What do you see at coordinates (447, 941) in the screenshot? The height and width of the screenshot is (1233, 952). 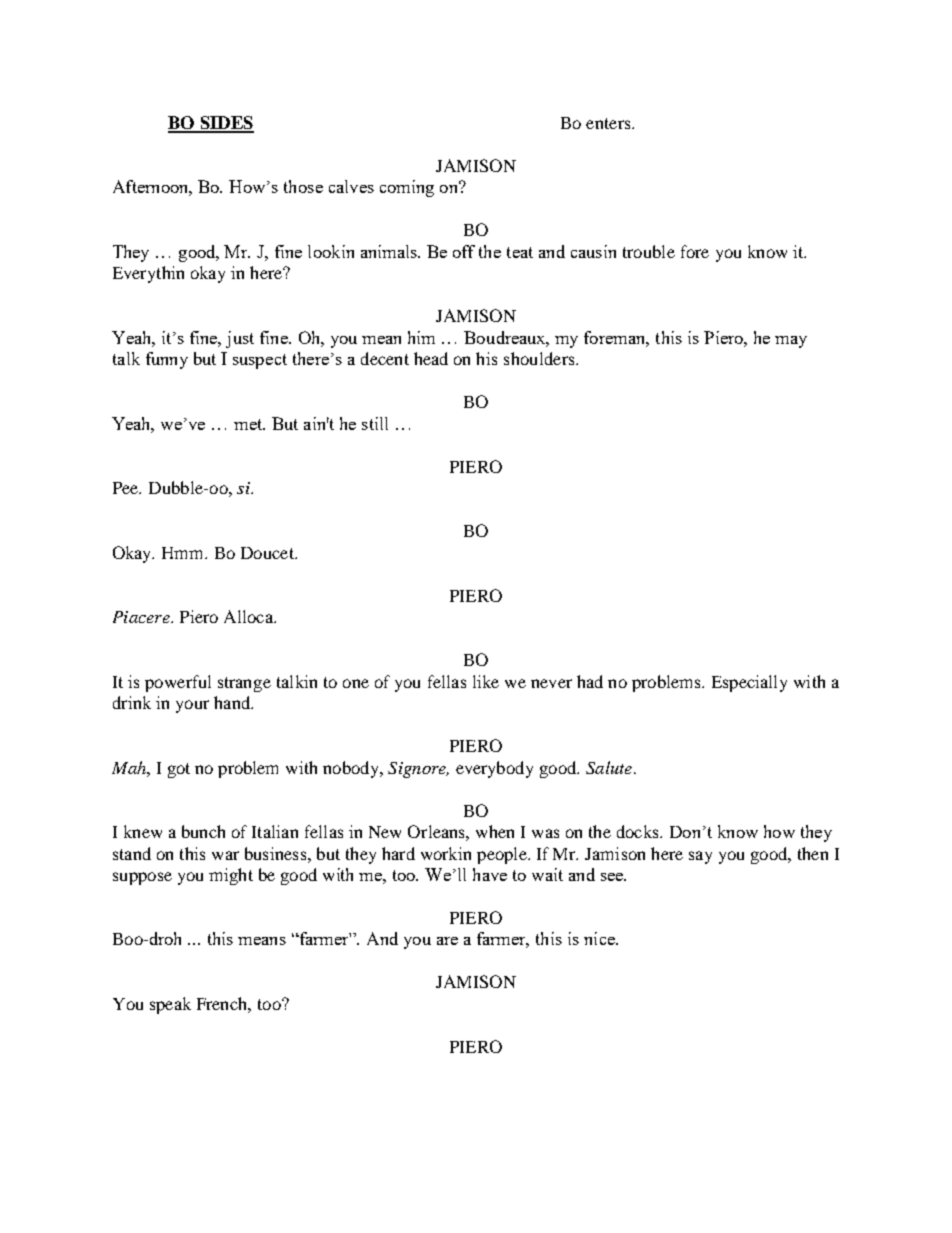 I see `are` at bounding box center [447, 941].
